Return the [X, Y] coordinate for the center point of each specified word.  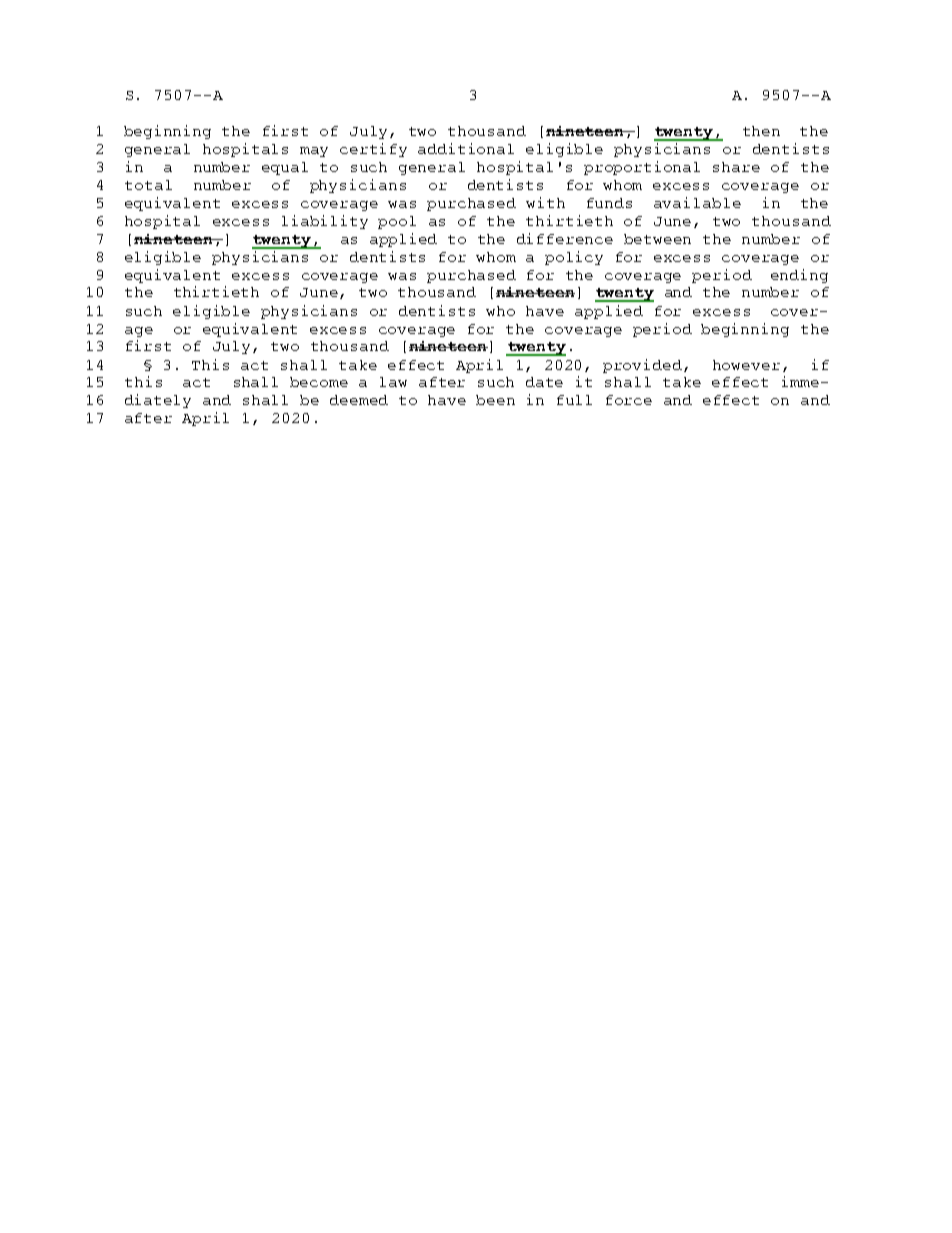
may [314, 152]
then [761, 131]
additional [466, 148]
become [319, 382]
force [629, 400]
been [495, 400]
